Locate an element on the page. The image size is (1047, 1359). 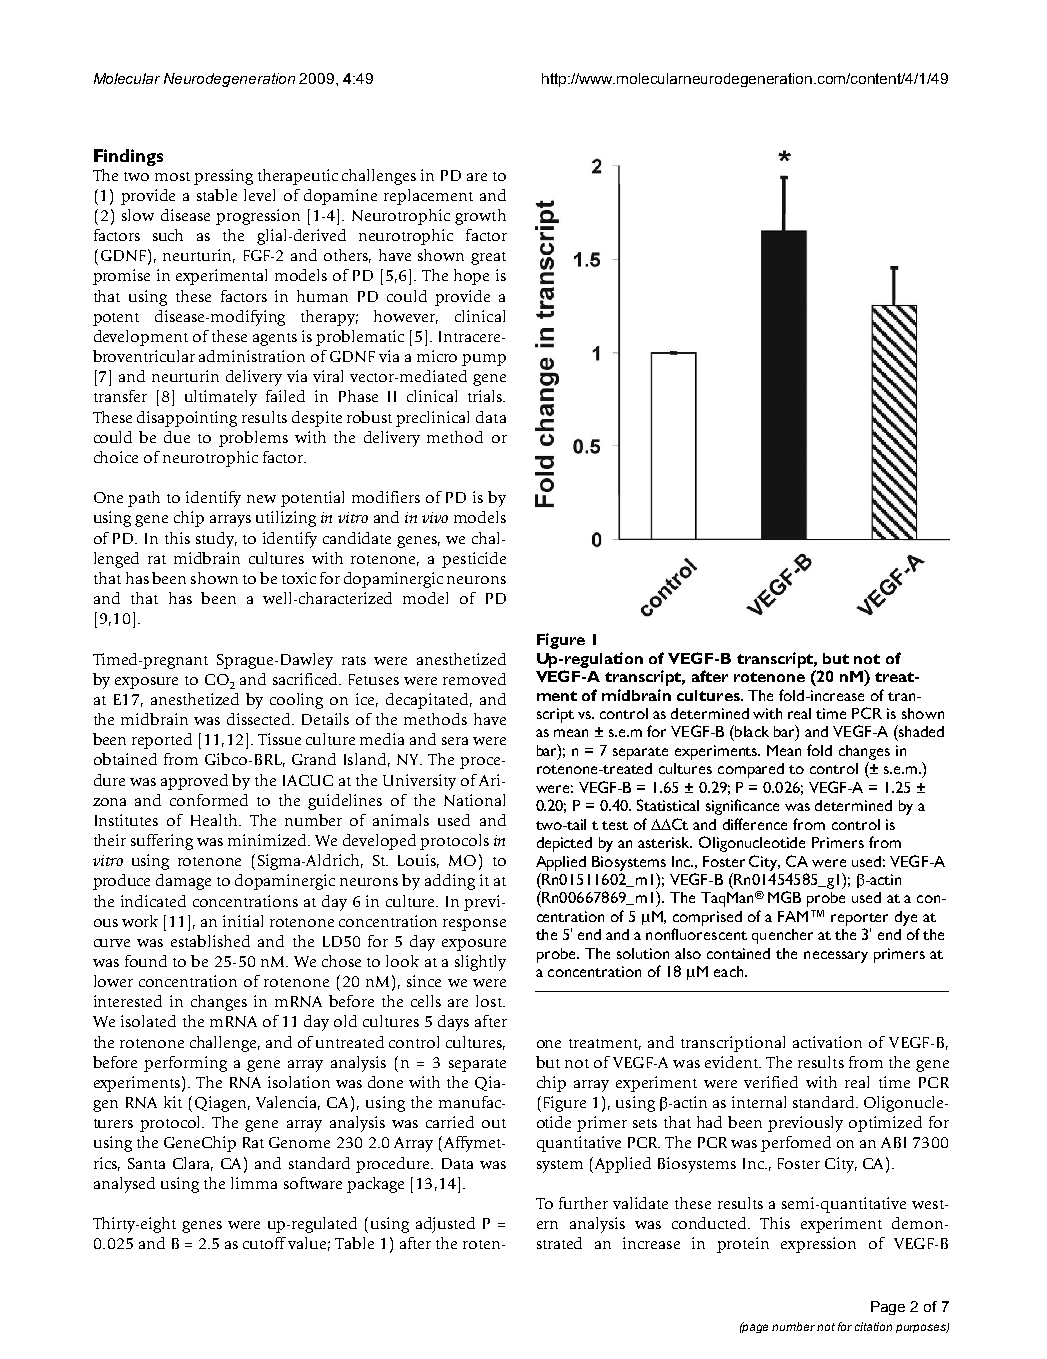
sera is located at coordinates (455, 741).
